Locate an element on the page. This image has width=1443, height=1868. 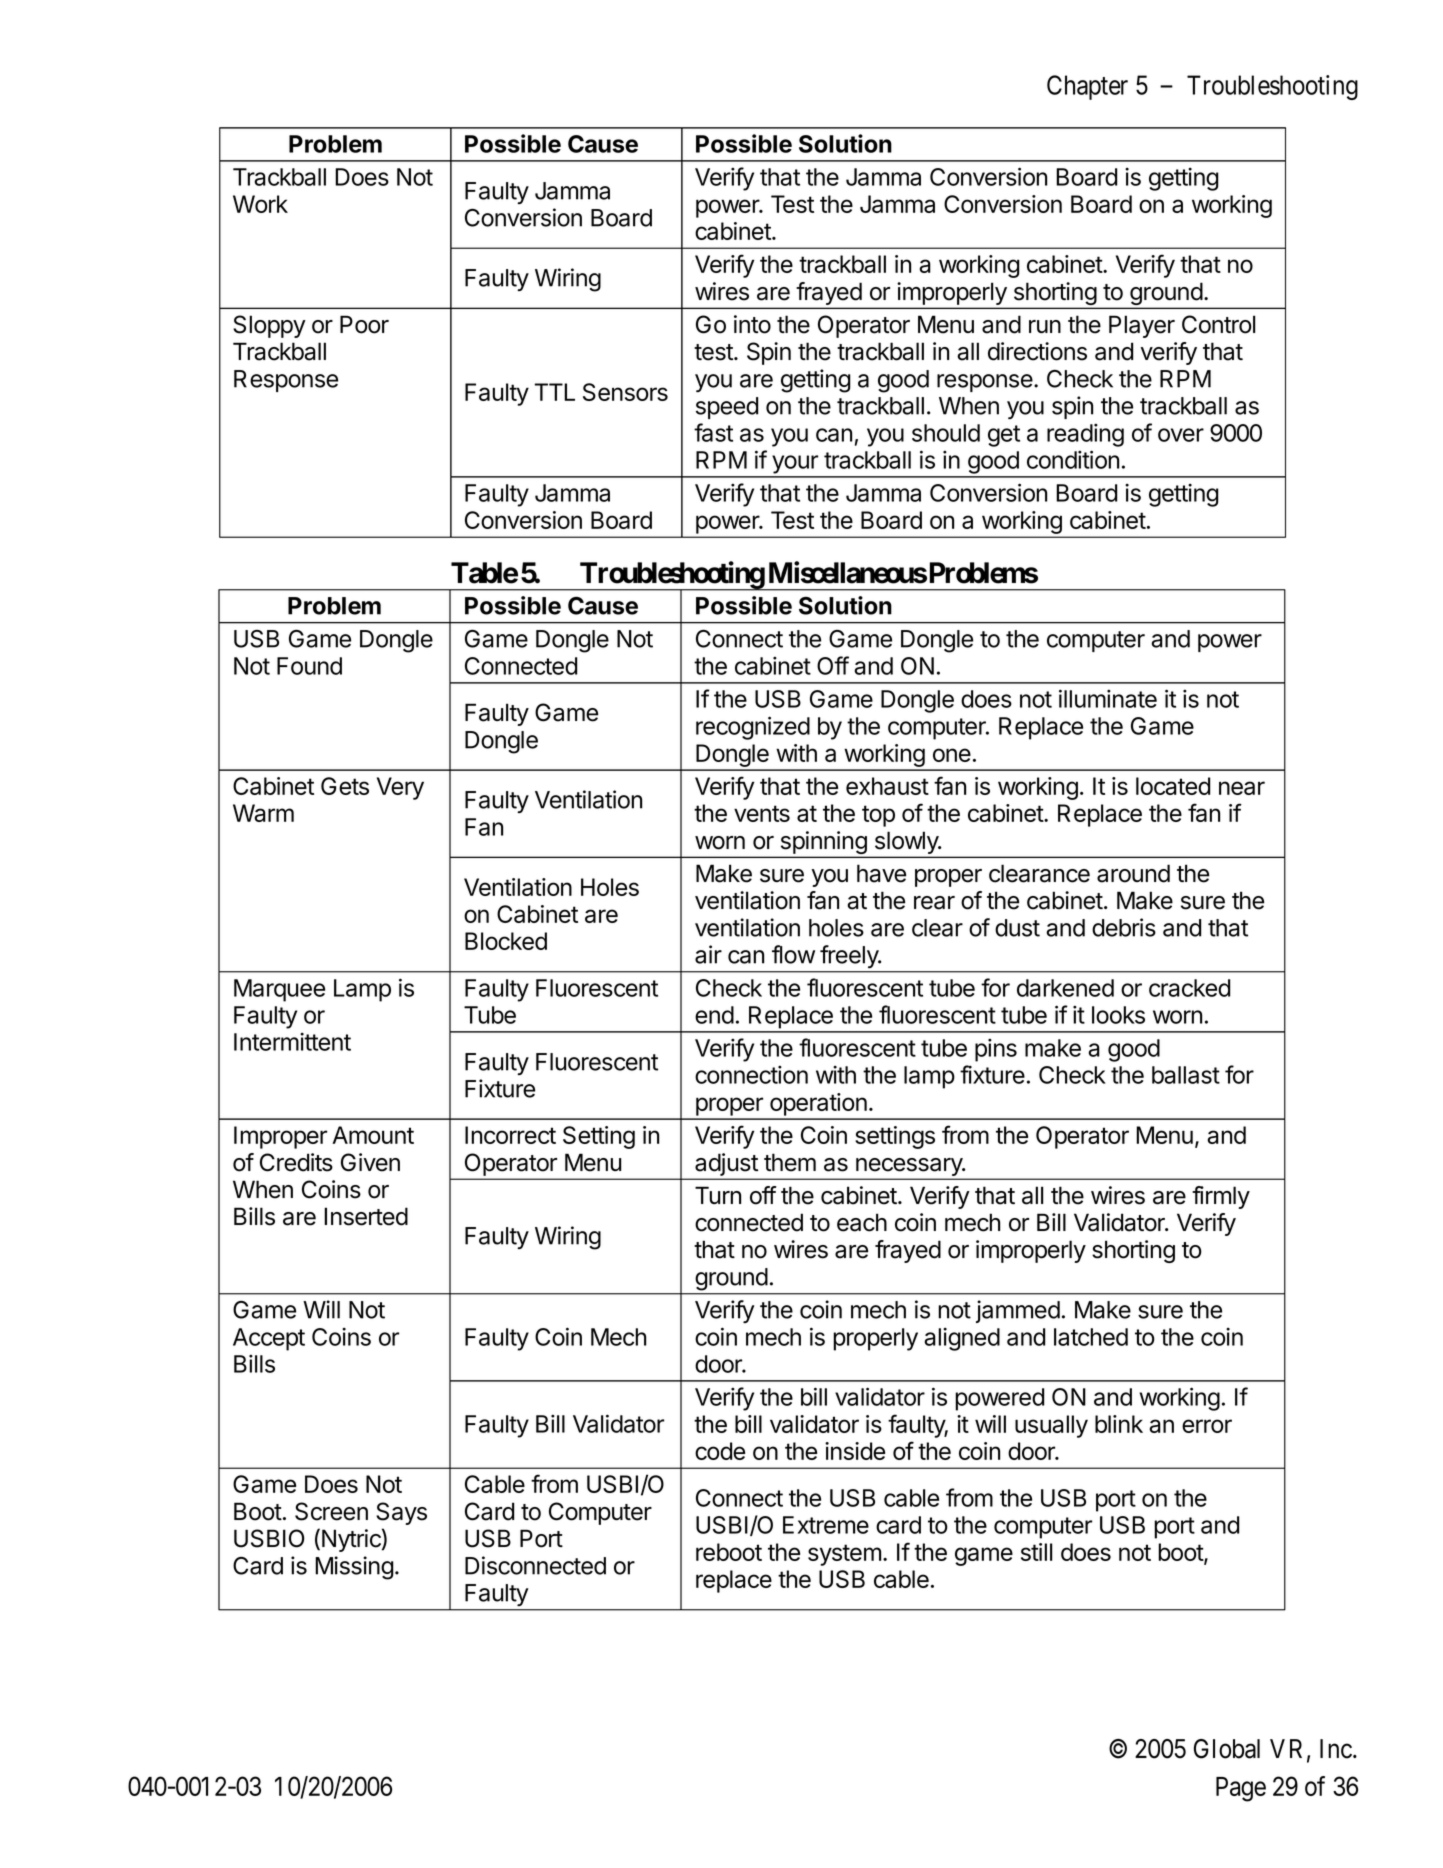
condition is located at coordinates (1073, 459).
